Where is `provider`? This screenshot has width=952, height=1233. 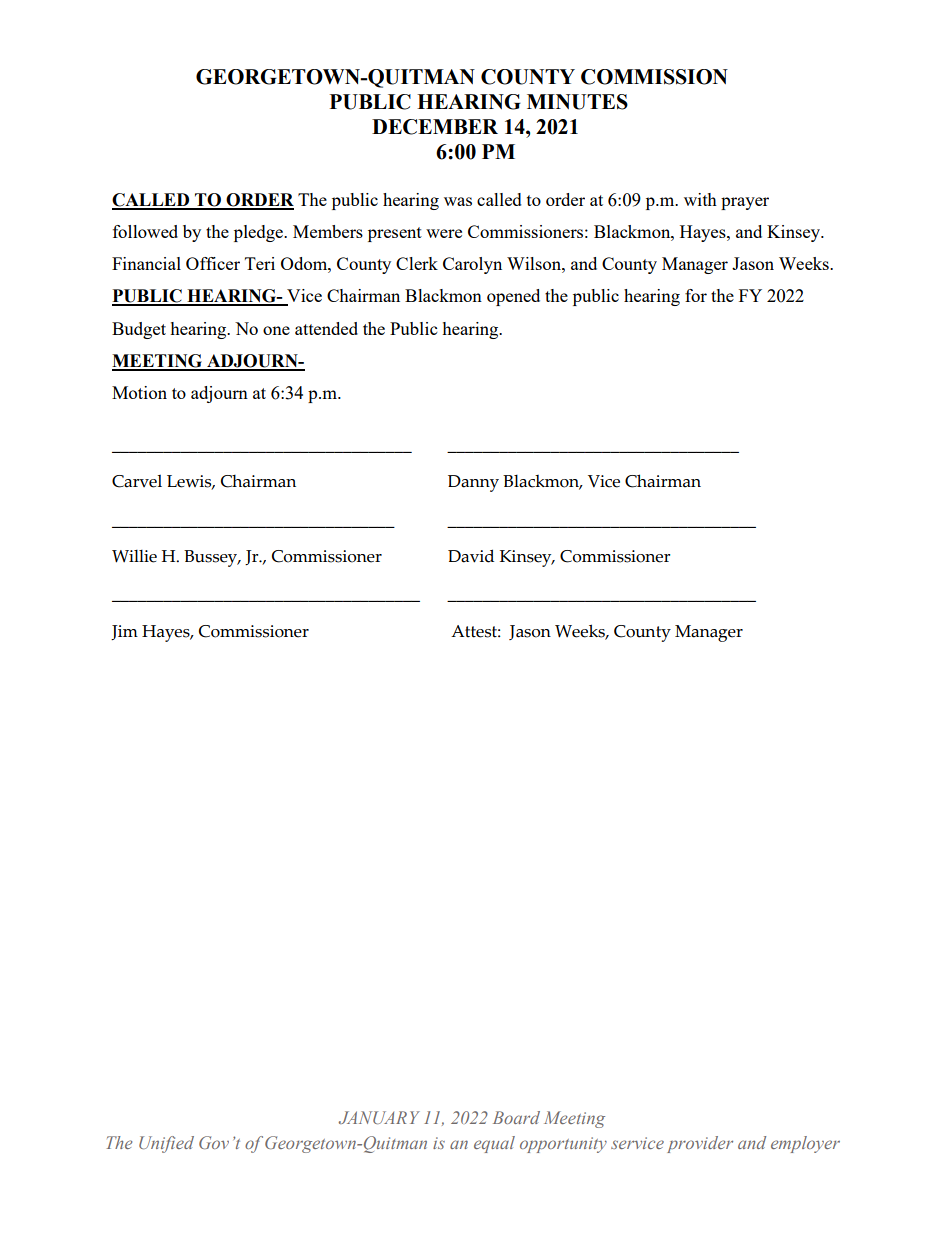
provider is located at coordinates (700, 1144).
